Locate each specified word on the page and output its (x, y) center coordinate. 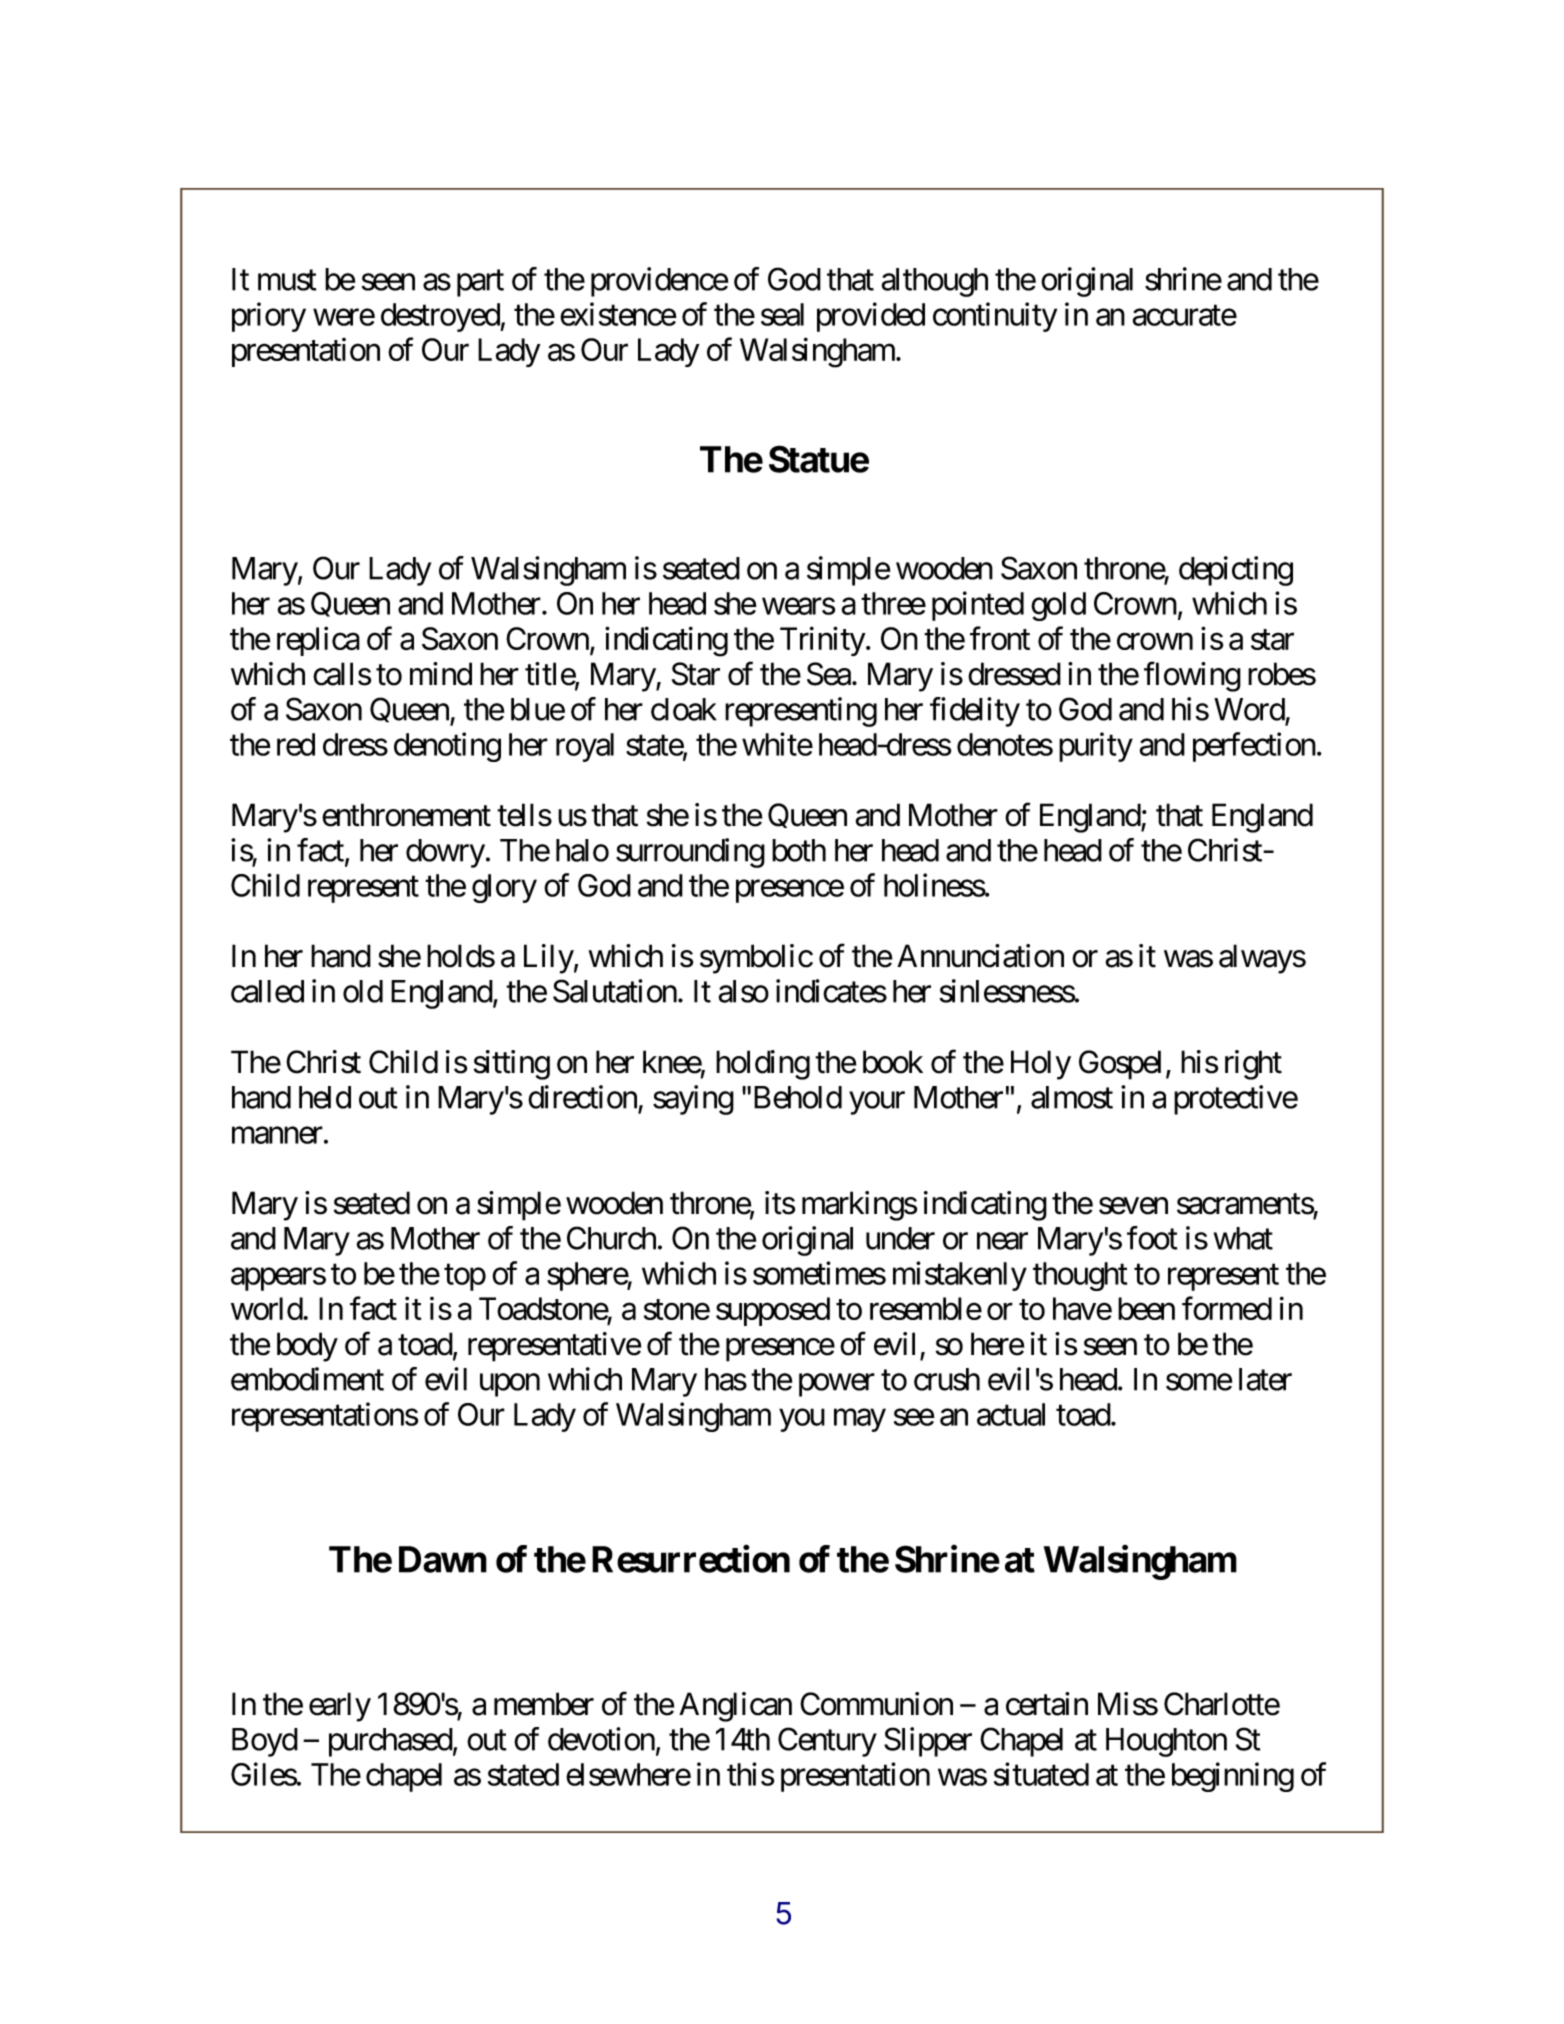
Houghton (1166, 1742)
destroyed (441, 317)
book (893, 1062)
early (340, 1707)
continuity (995, 317)
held (325, 1097)
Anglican (735, 1707)
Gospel (1120, 1065)
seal (782, 314)
